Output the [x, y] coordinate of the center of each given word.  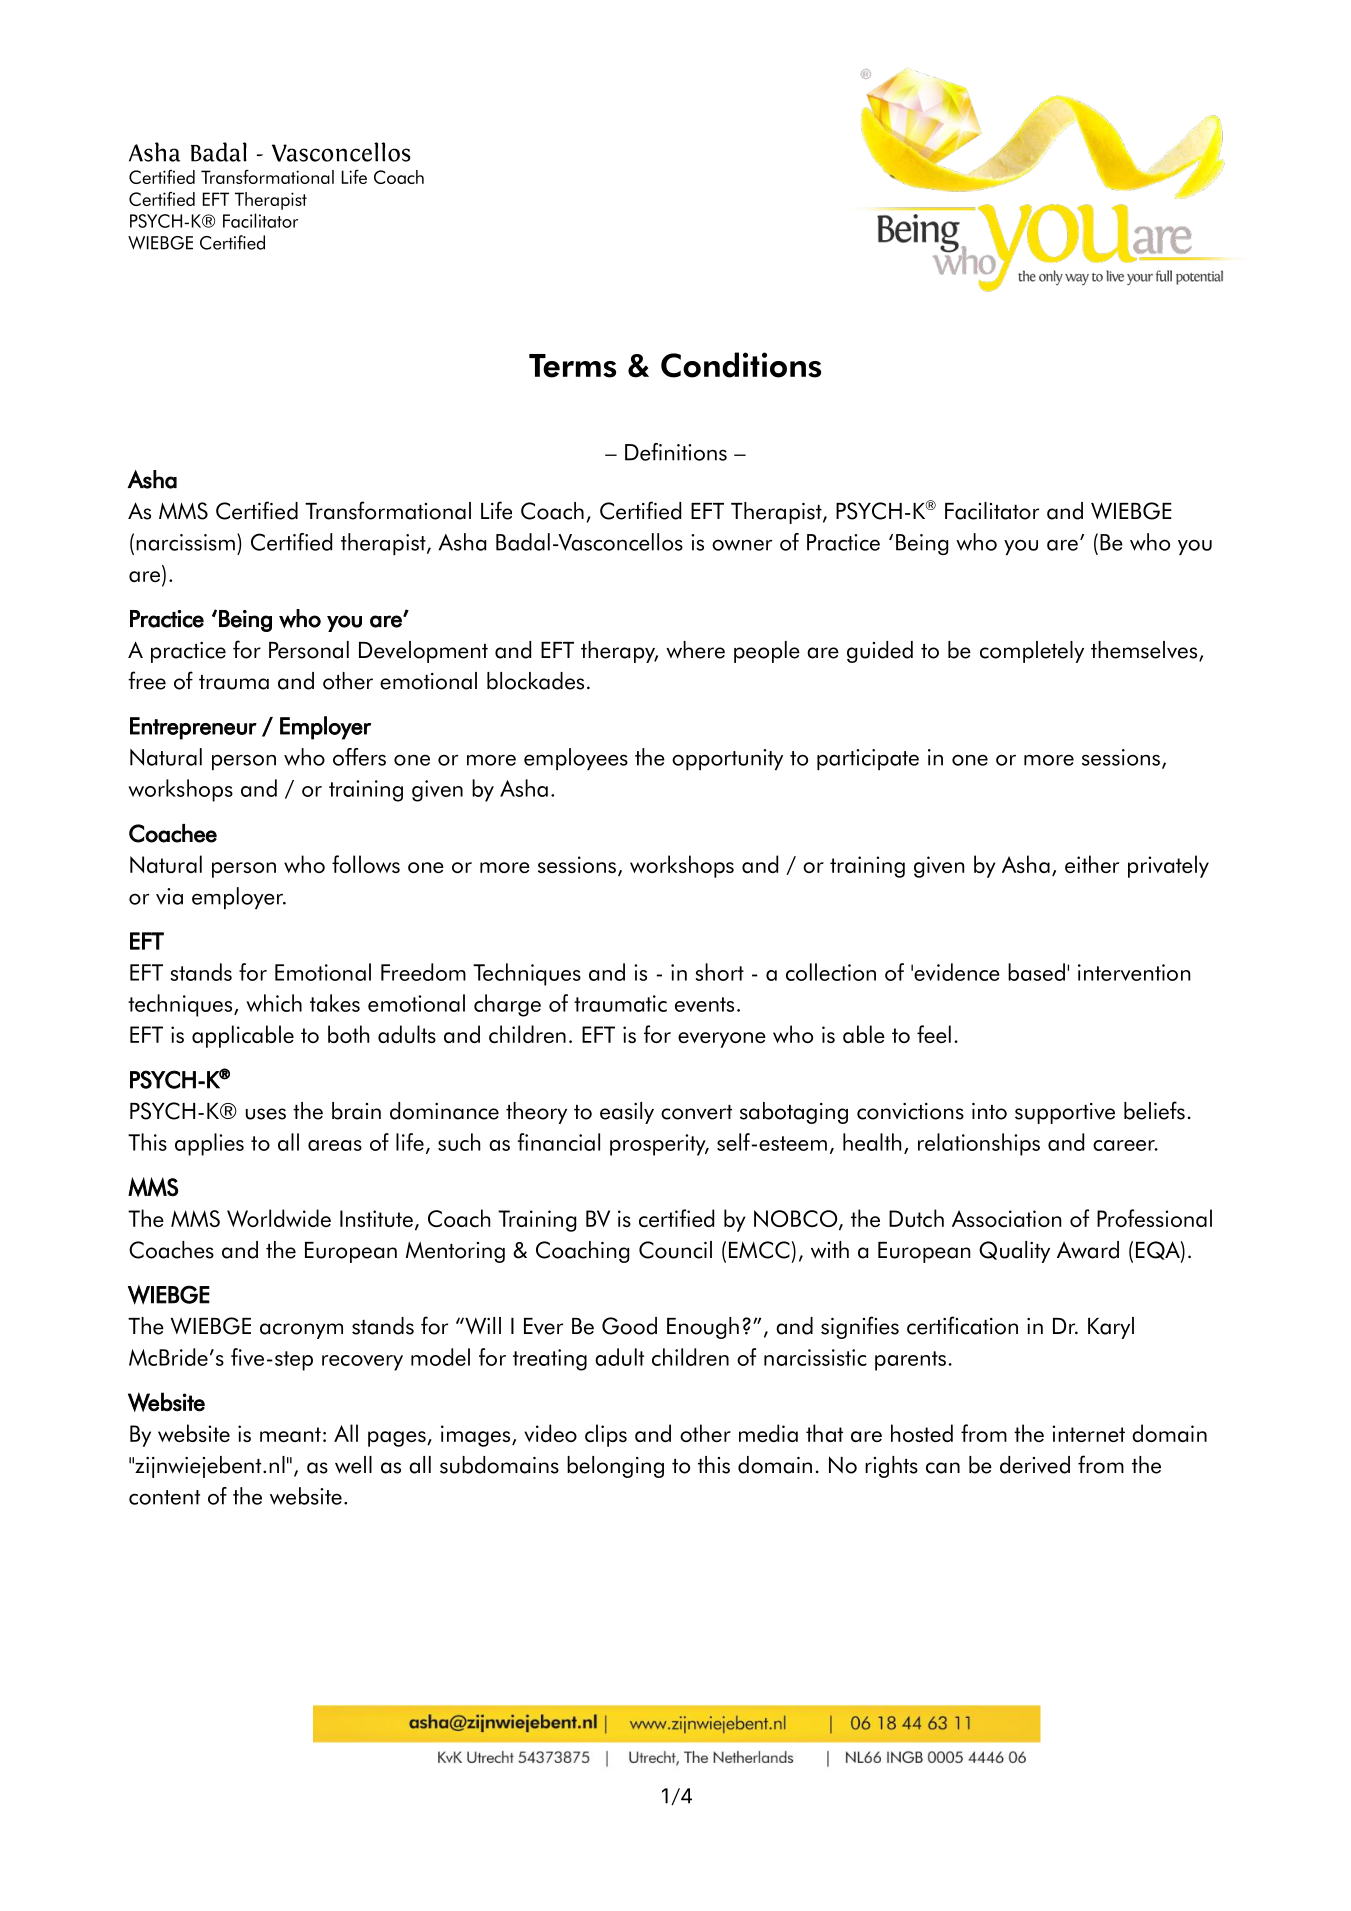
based [1036, 972]
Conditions [741, 365]
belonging [615, 1467]
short [719, 972]
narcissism [185, 542]
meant [290, 1434]
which [274, 1003]
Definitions [676, 452]
